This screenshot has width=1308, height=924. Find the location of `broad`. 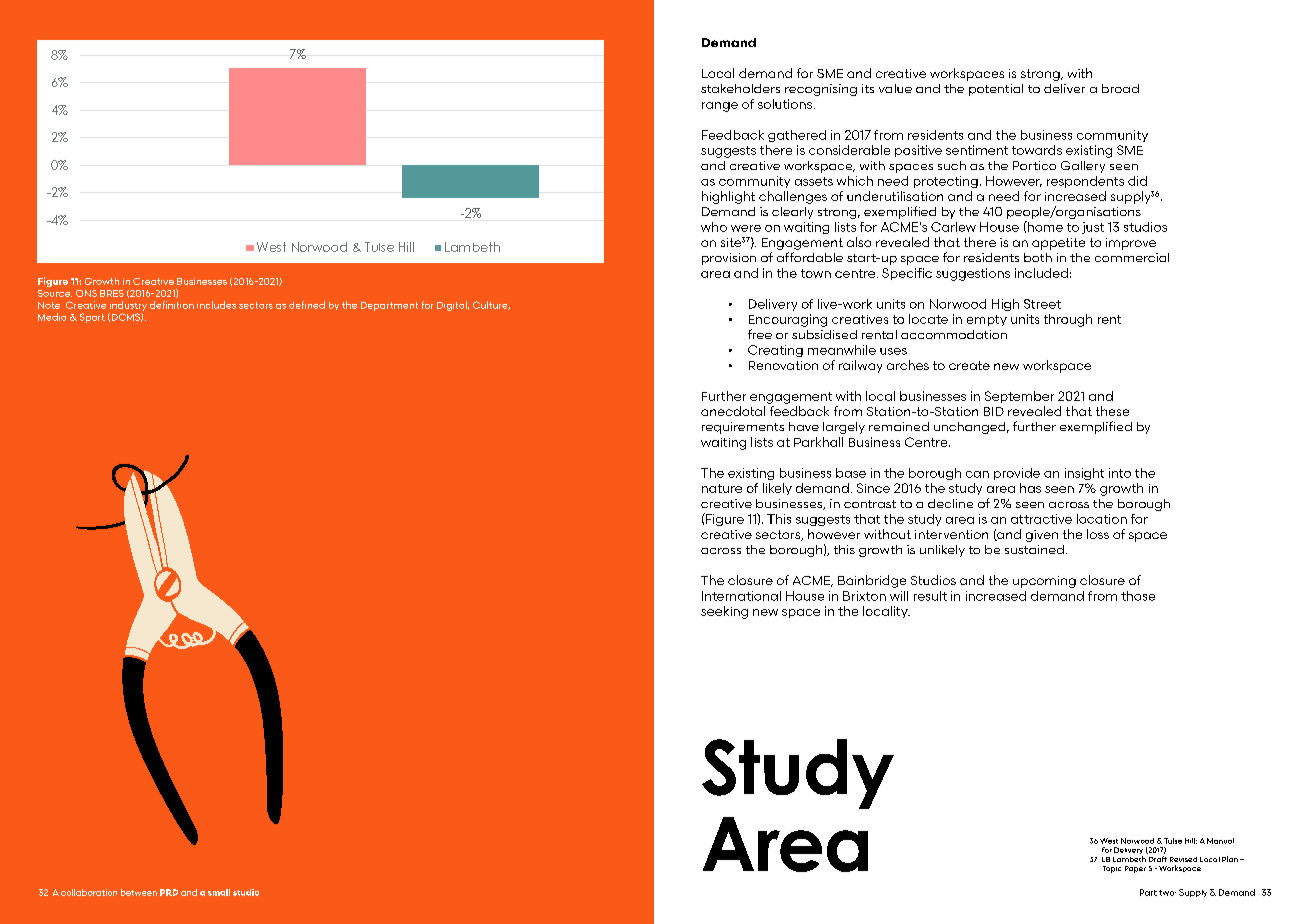

broad is located at coordinates (1120, 88).
